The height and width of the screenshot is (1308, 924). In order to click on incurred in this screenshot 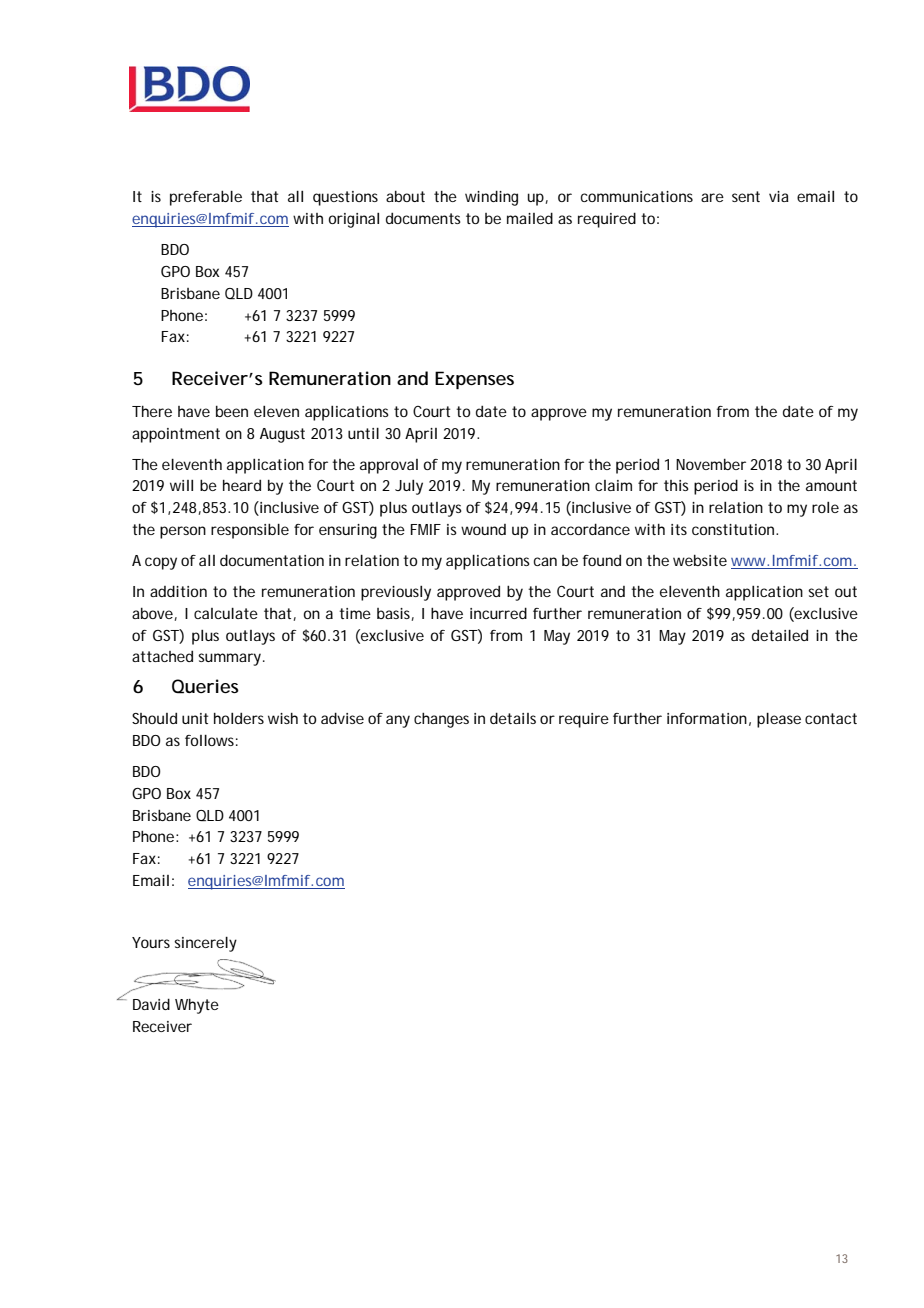, I will do `click(498, 613)`.
